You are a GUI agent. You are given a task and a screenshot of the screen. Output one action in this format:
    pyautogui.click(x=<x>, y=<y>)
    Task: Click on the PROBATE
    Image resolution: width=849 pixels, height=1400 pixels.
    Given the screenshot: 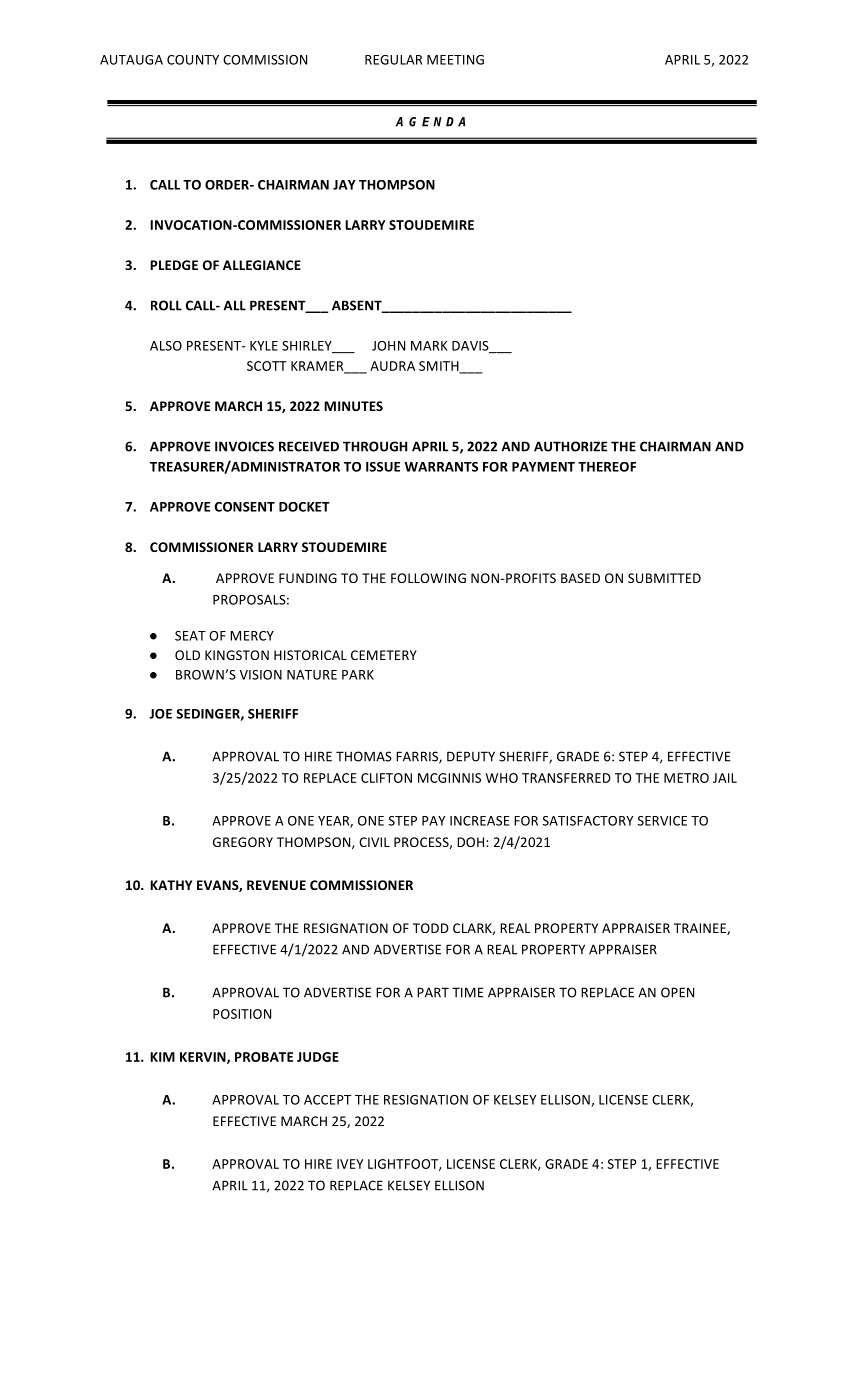 What is the action you would take?
    pyautogui.click(x=264, y=1057)
